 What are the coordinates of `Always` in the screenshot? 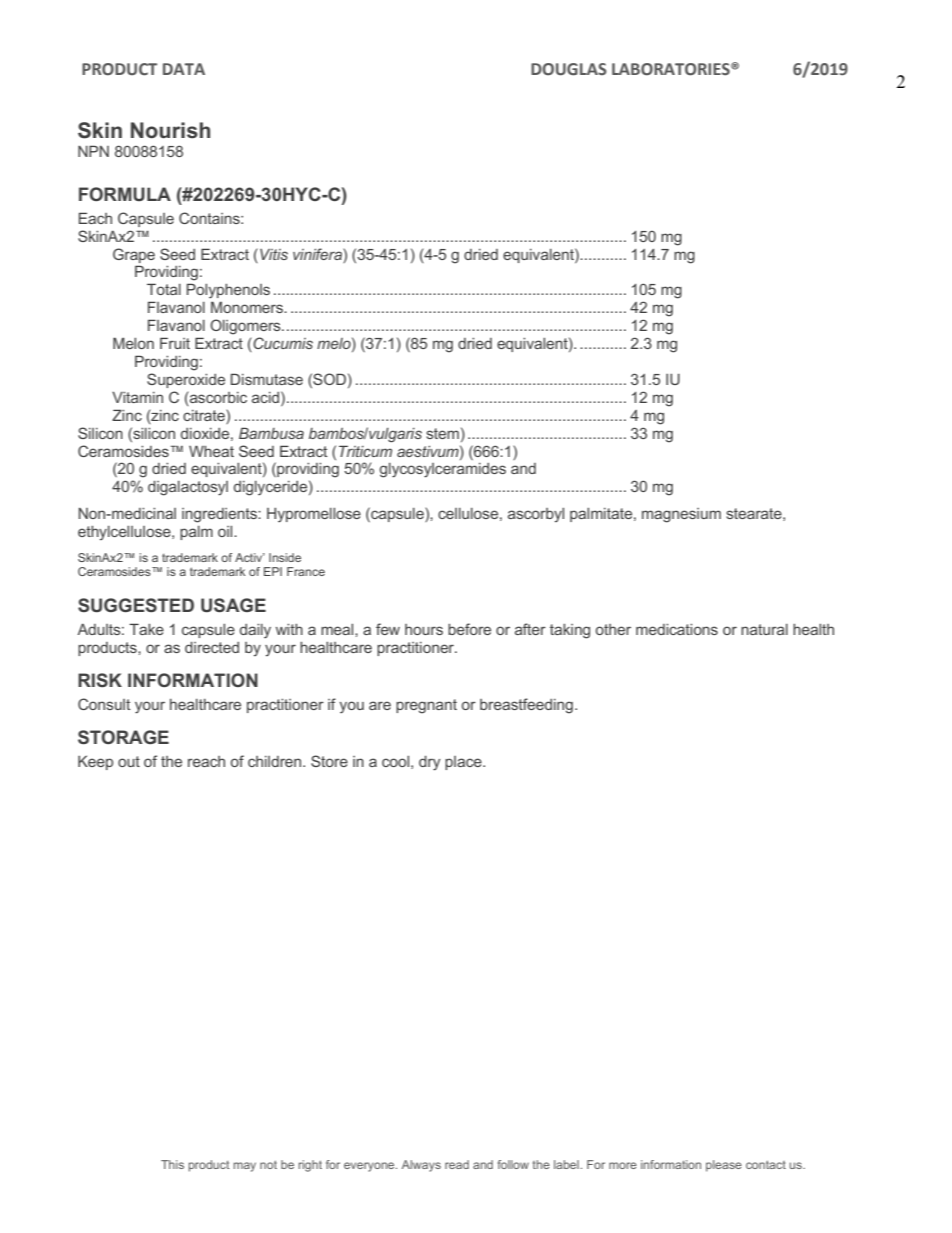 It's located at (421, 1166).
